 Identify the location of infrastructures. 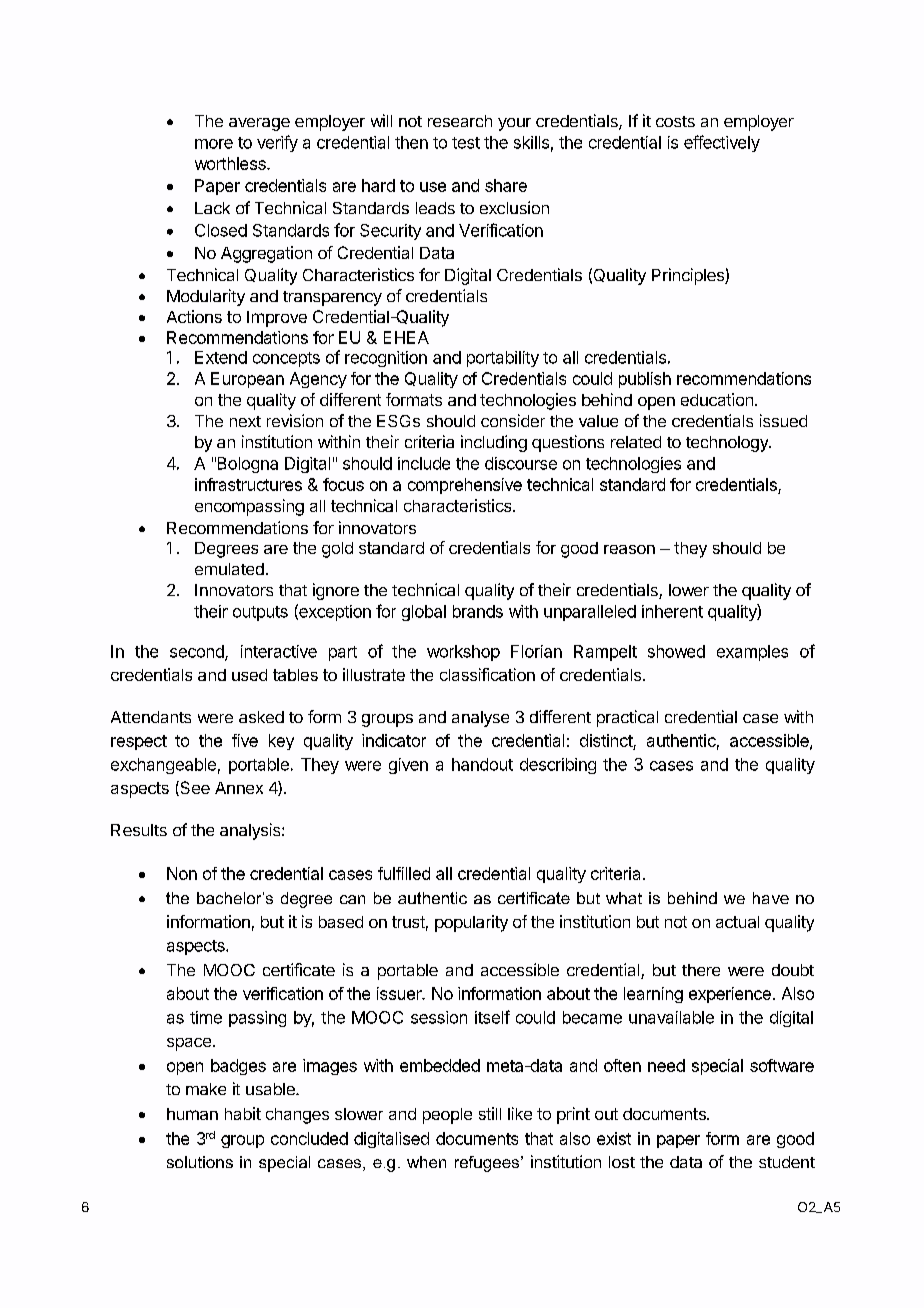
(248, 484).
